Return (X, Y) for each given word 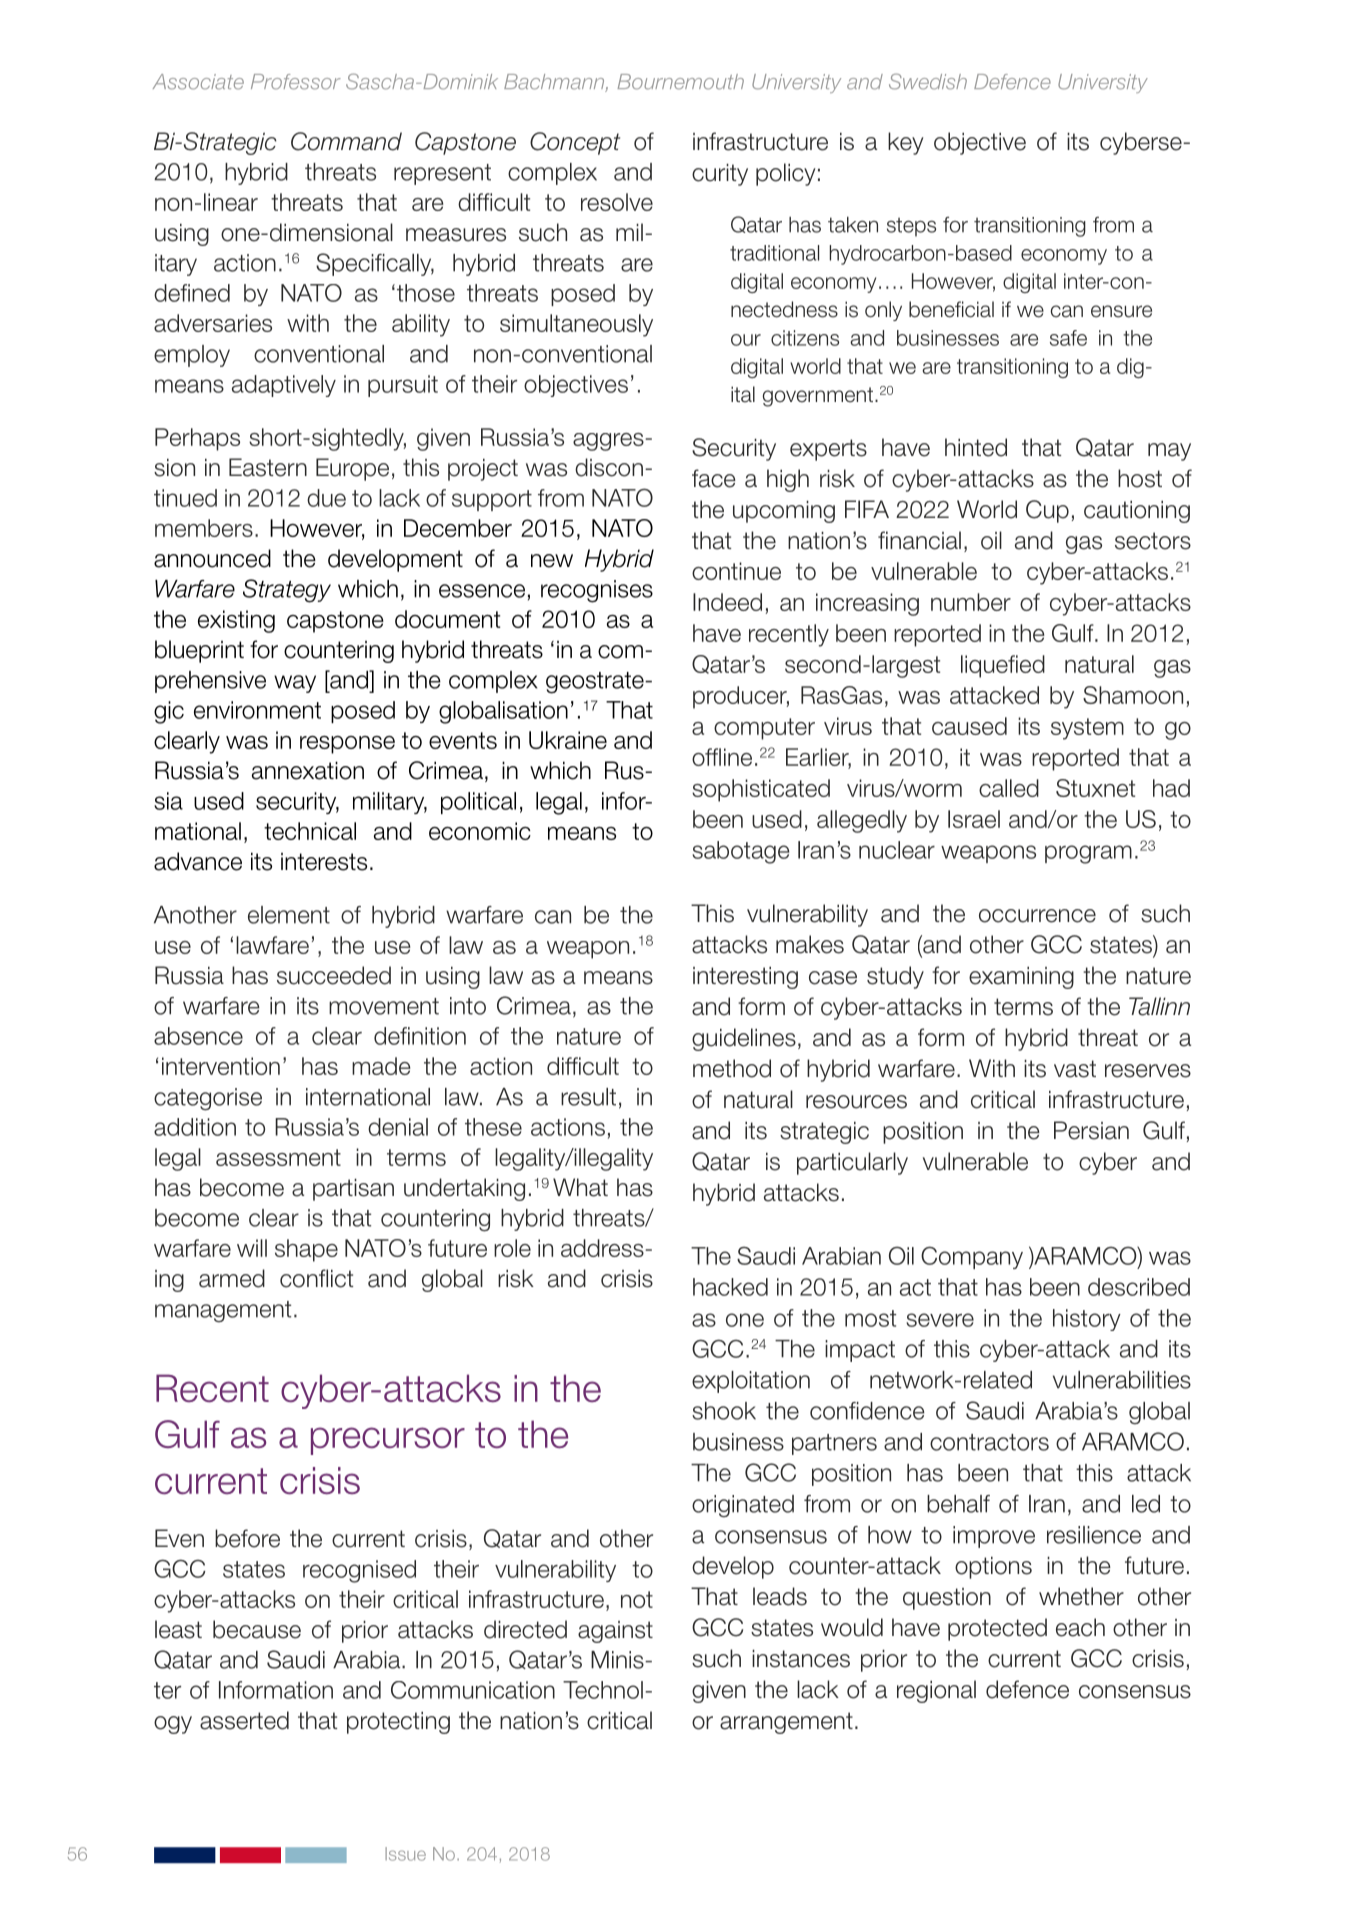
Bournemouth (681, 82)
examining (1021, 978)
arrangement (786, 1723)
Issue (405, 1854)
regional (936, 1691)
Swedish (928, 81)
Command (346, 141)
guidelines (744, 1039)
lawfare (272, 945)
